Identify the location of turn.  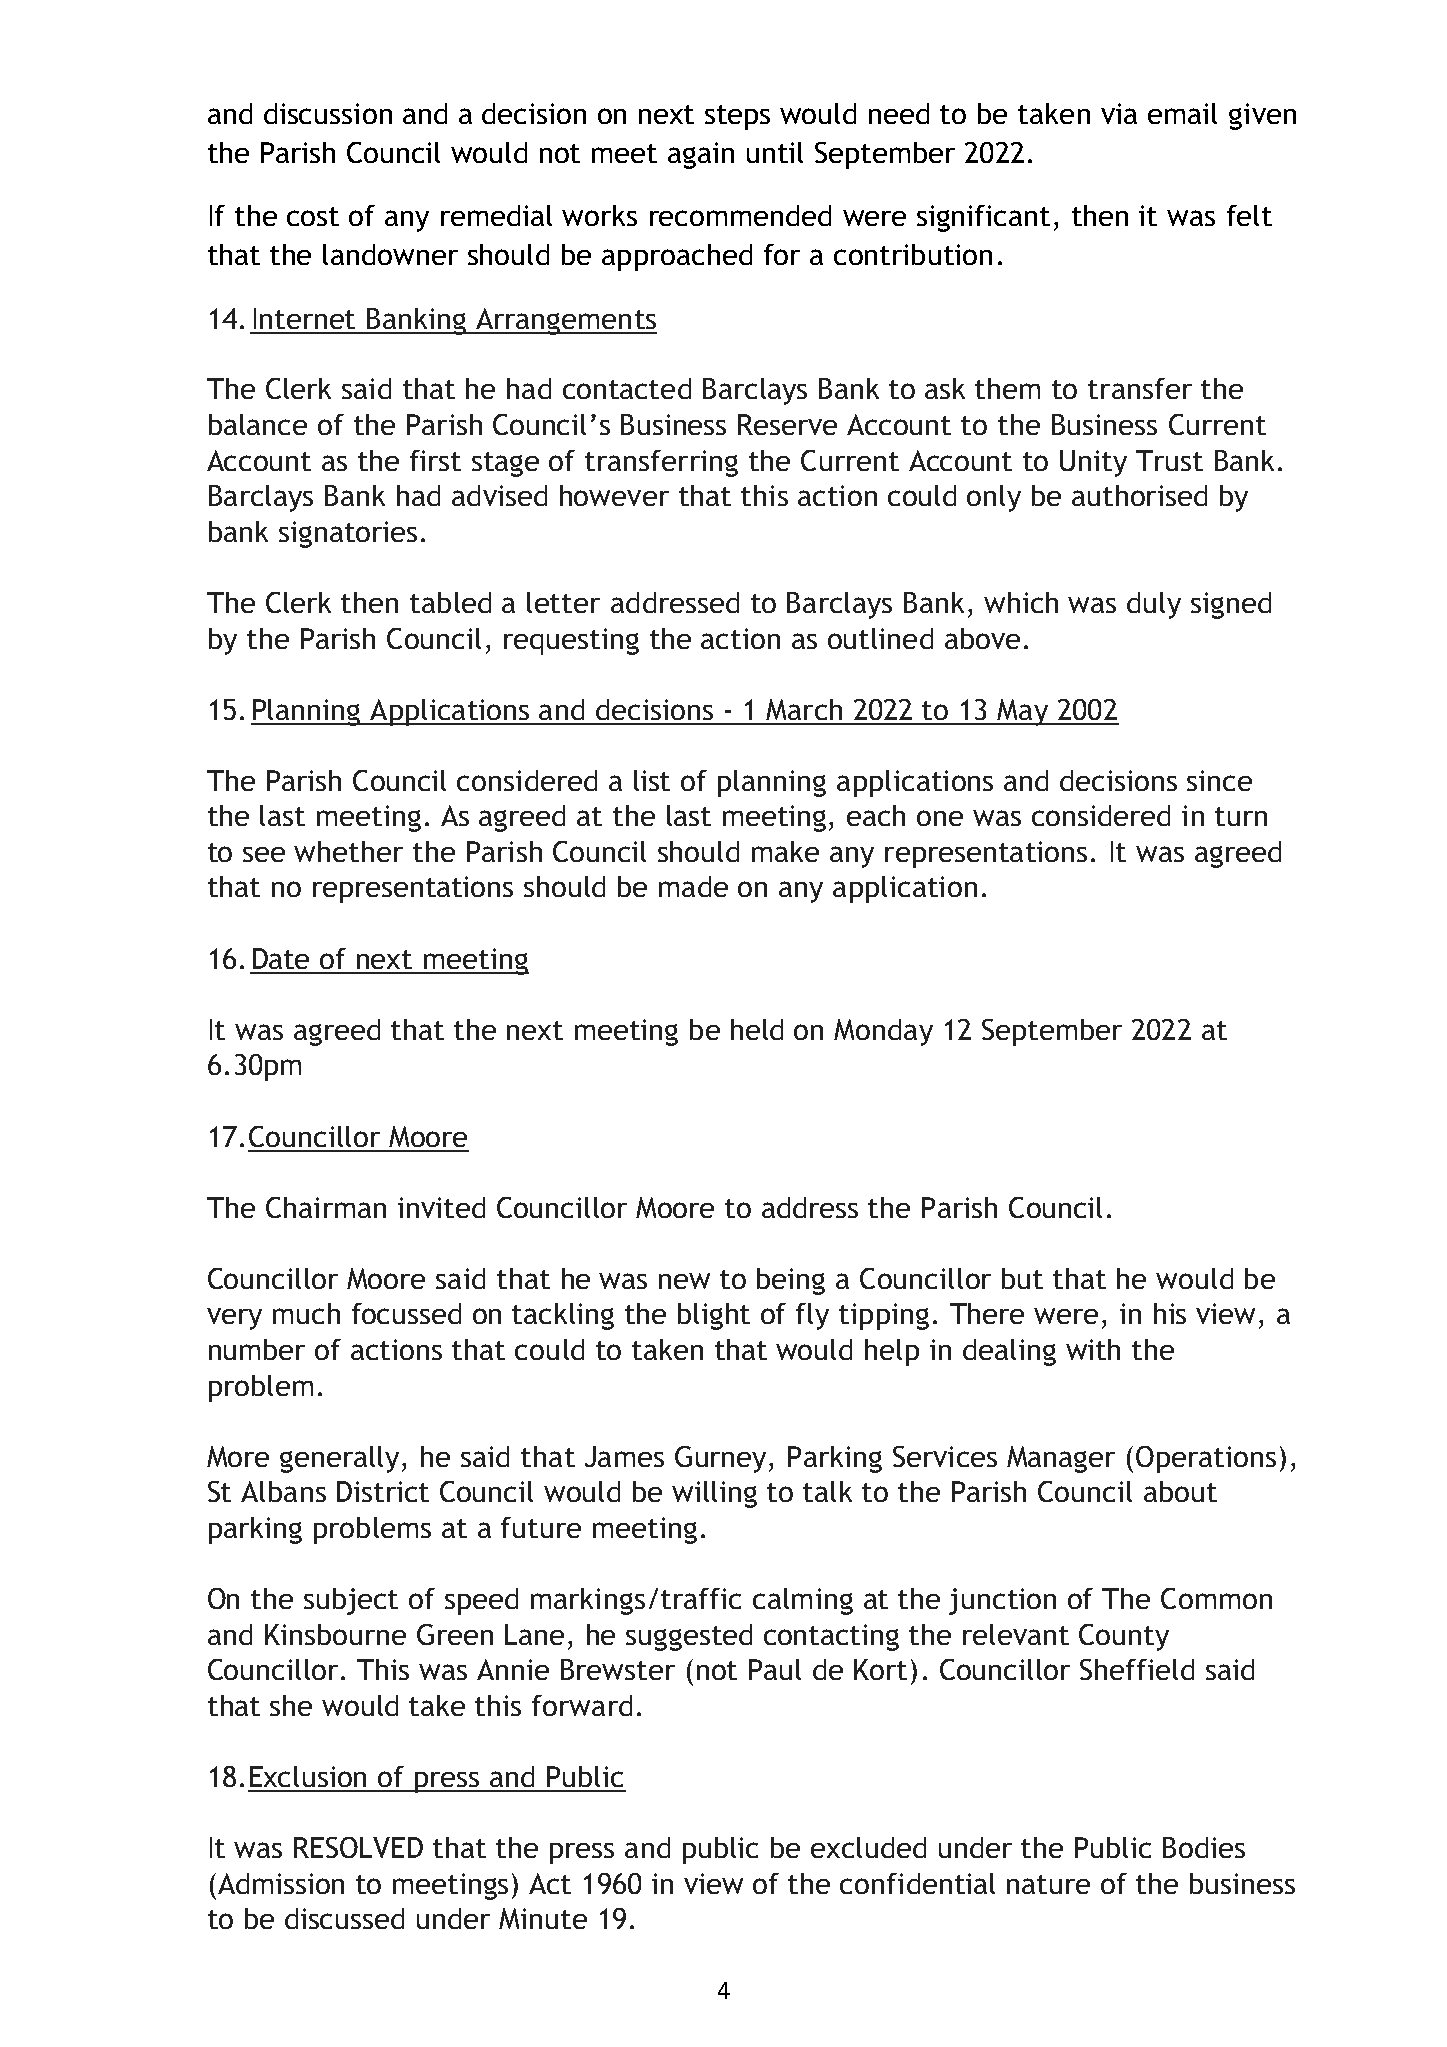
(1241, 816).
